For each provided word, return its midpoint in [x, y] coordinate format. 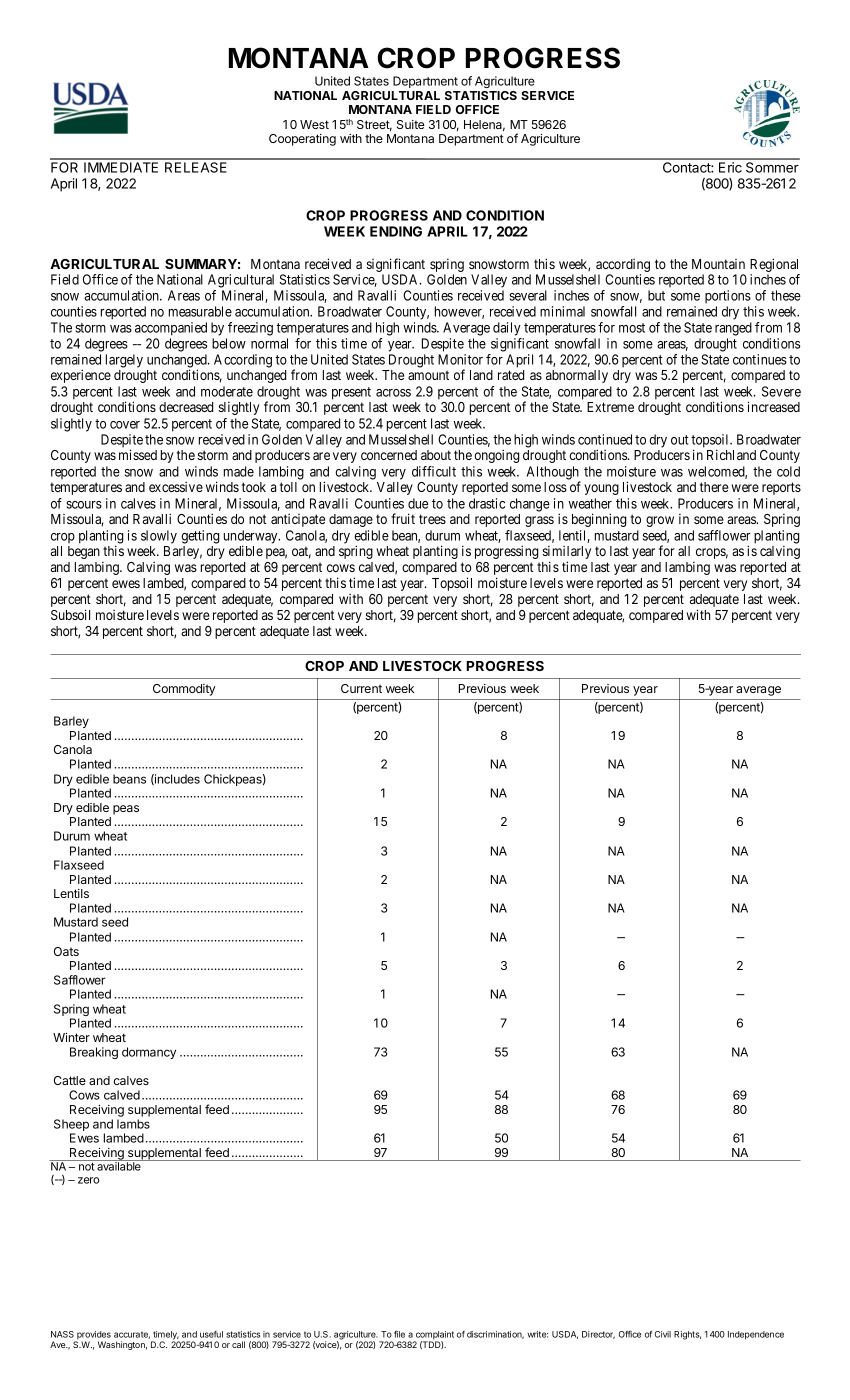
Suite [410, 124]
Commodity [184, 690]
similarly [567, 554]
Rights [687, 1335]
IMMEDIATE [121, 167]
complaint [434, 1336]
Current [361, 688]
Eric [730, 167]
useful [211, 1334]
